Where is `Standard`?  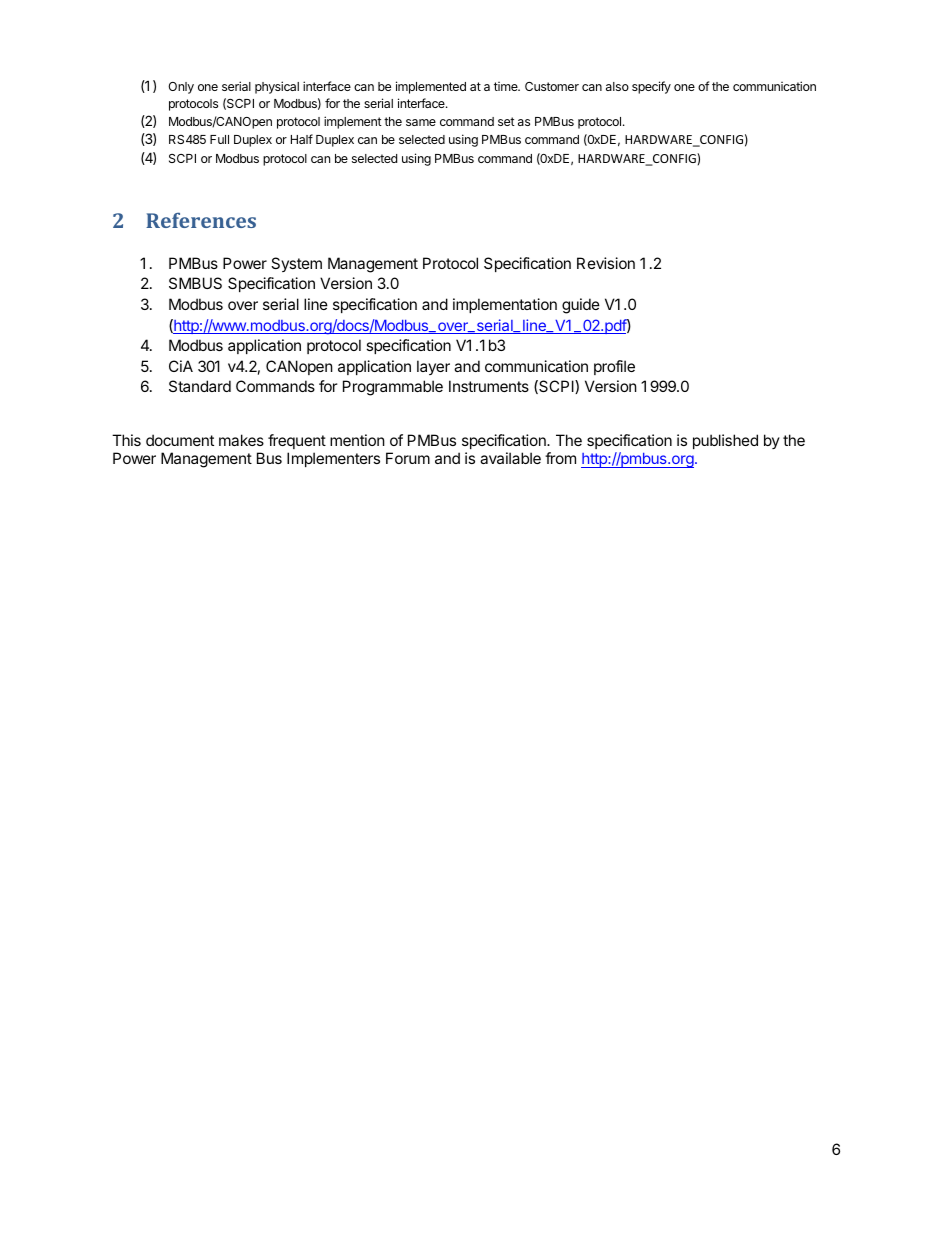
Standard is located at coordinates (200, 386).
